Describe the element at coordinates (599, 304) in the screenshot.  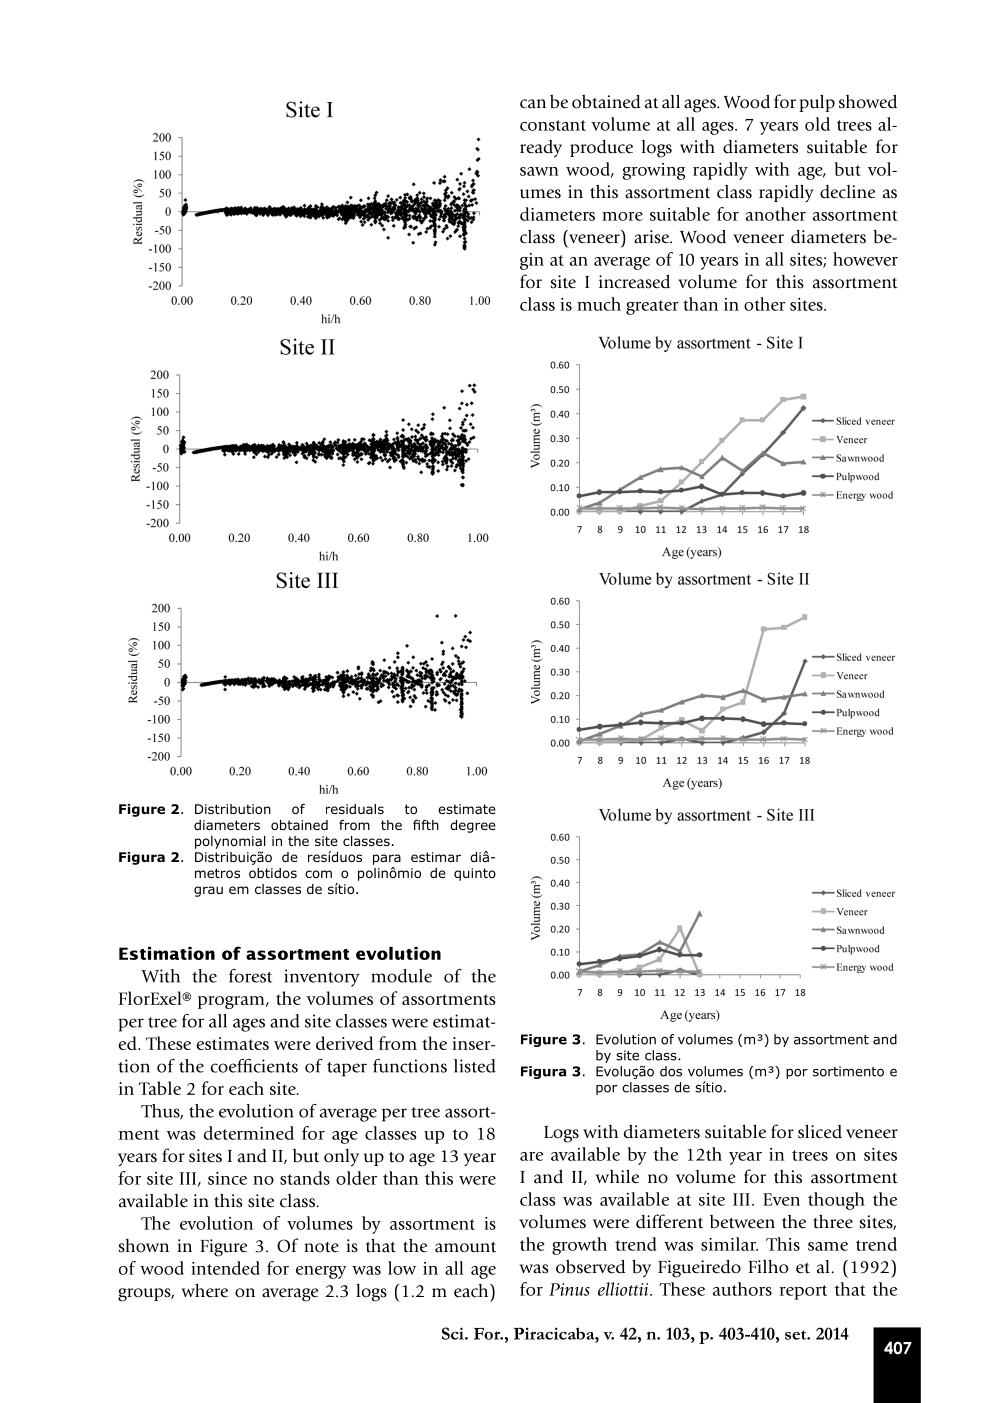
I see `much` at that location.
